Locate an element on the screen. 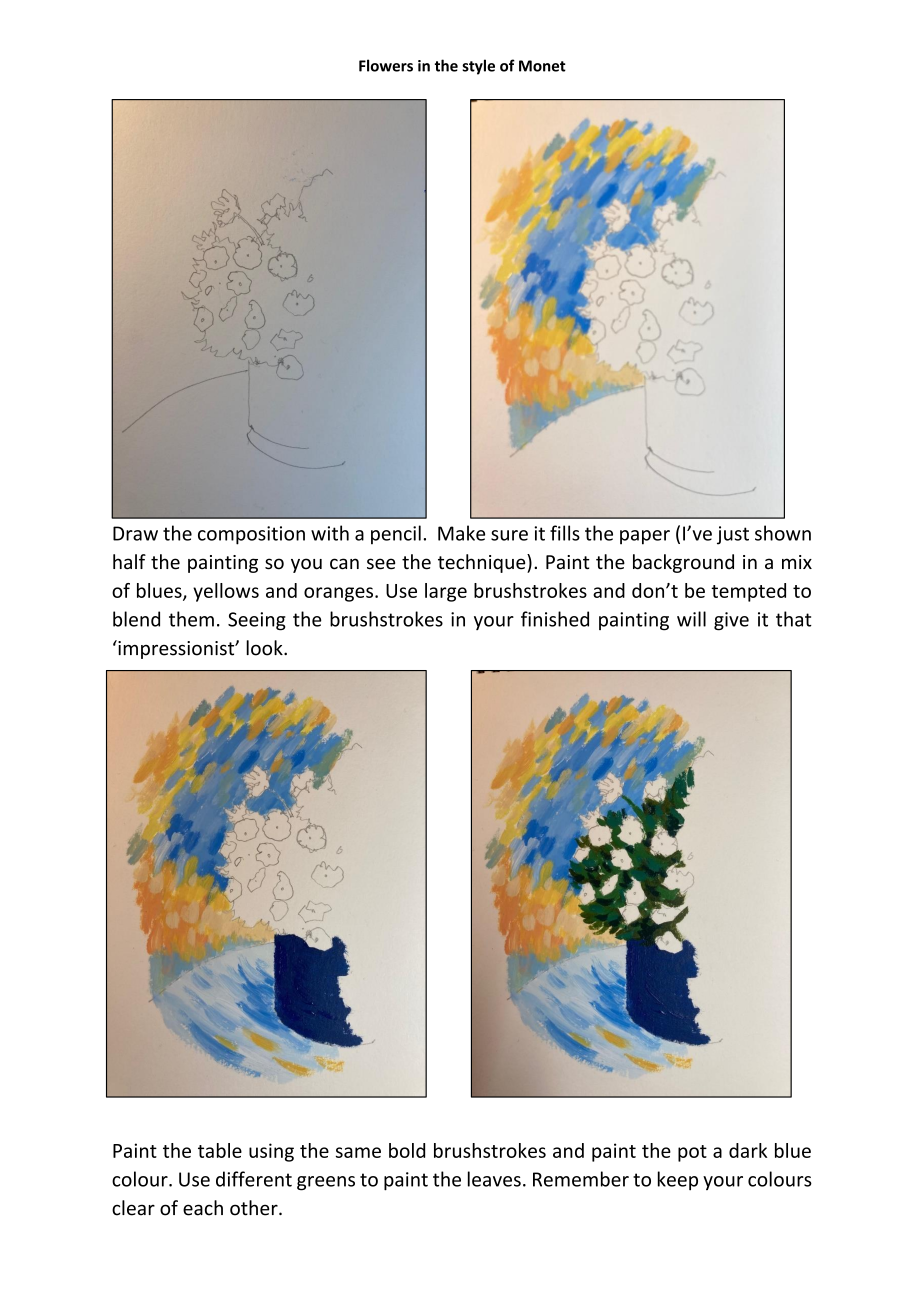 The image size is (924, 1308). bold is located at coordinates (407, 1150).
